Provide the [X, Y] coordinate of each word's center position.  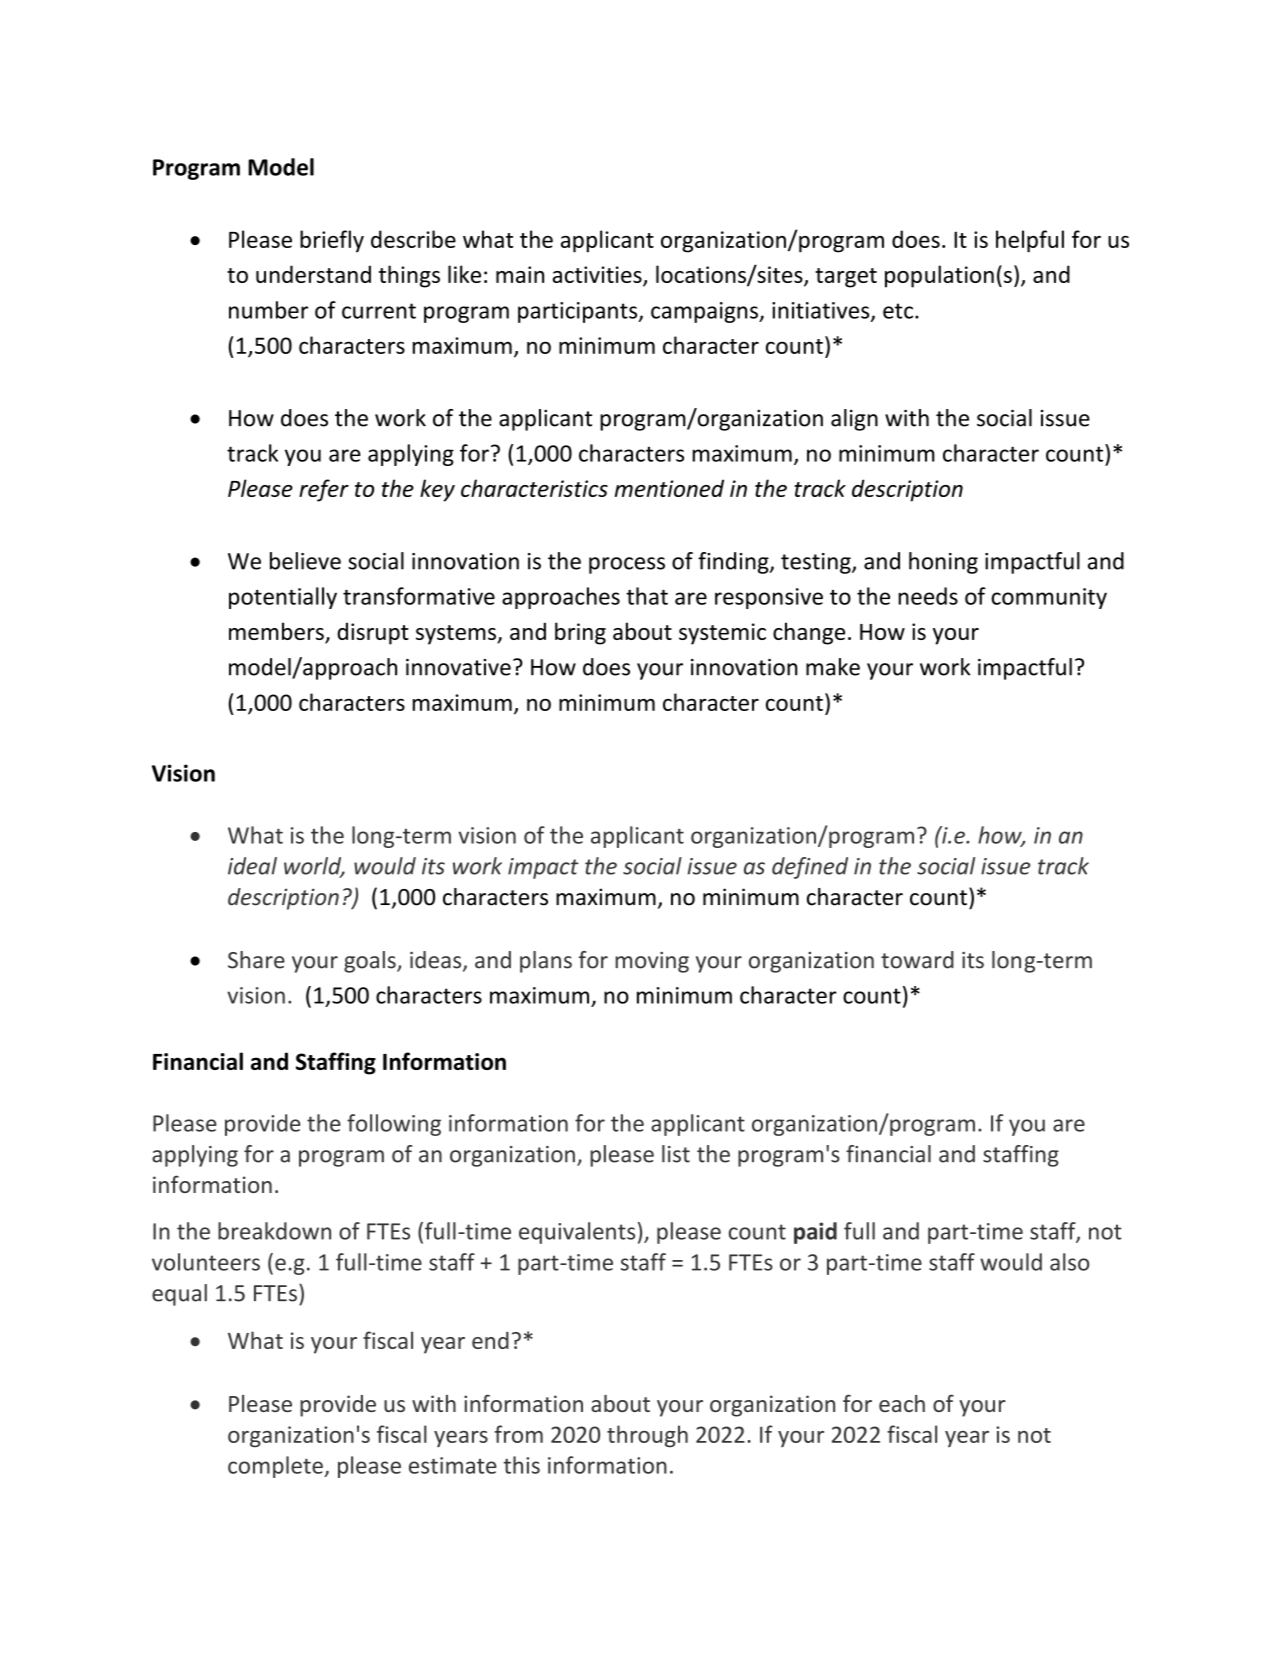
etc [898, 311]
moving [652, 962]
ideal [252, 866]
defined [810, 868]
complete [276, 1467]
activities [598, 276]
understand [313, 274]
